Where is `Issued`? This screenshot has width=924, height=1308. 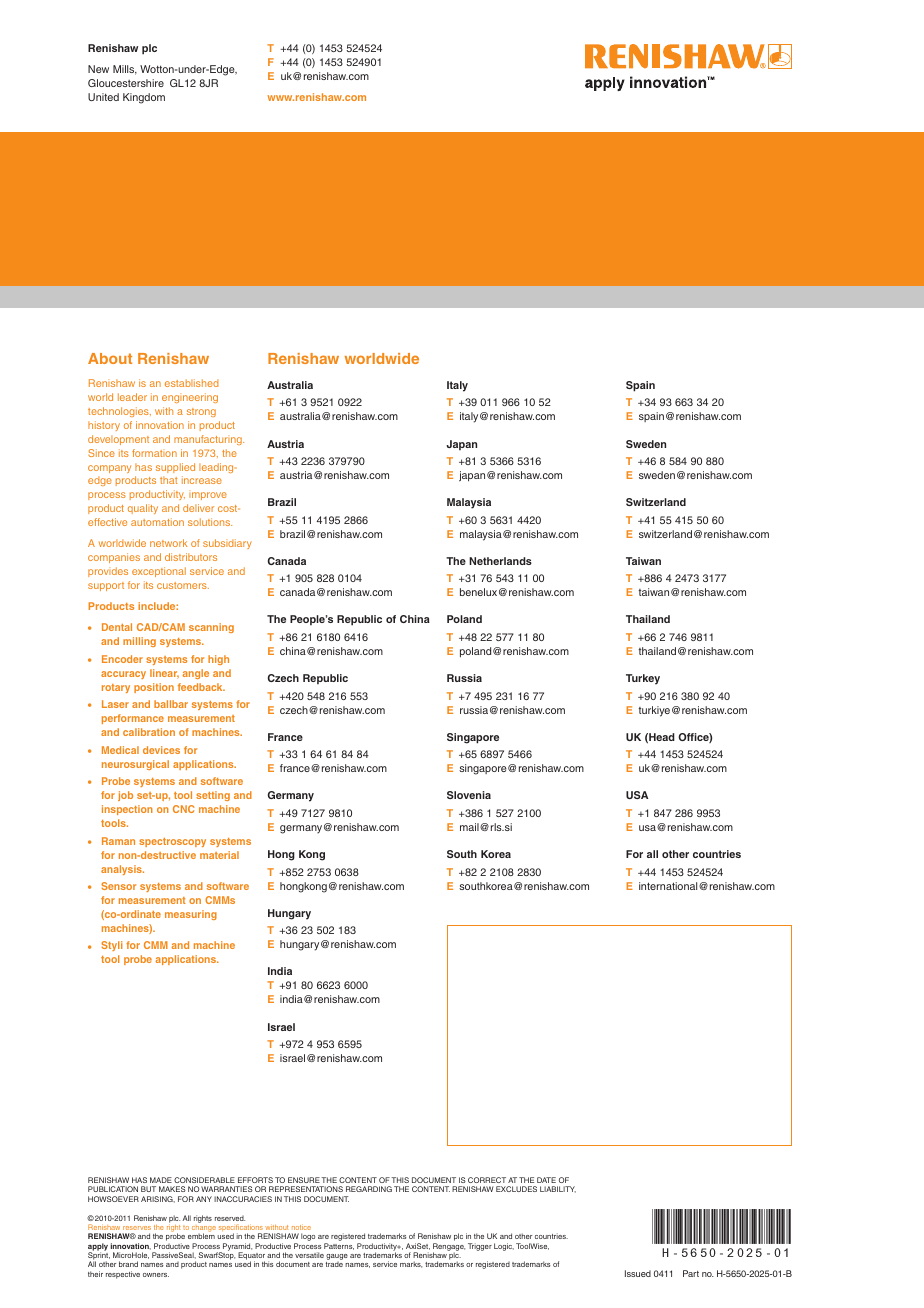
Issued is located at coordinates (638, 1273).
